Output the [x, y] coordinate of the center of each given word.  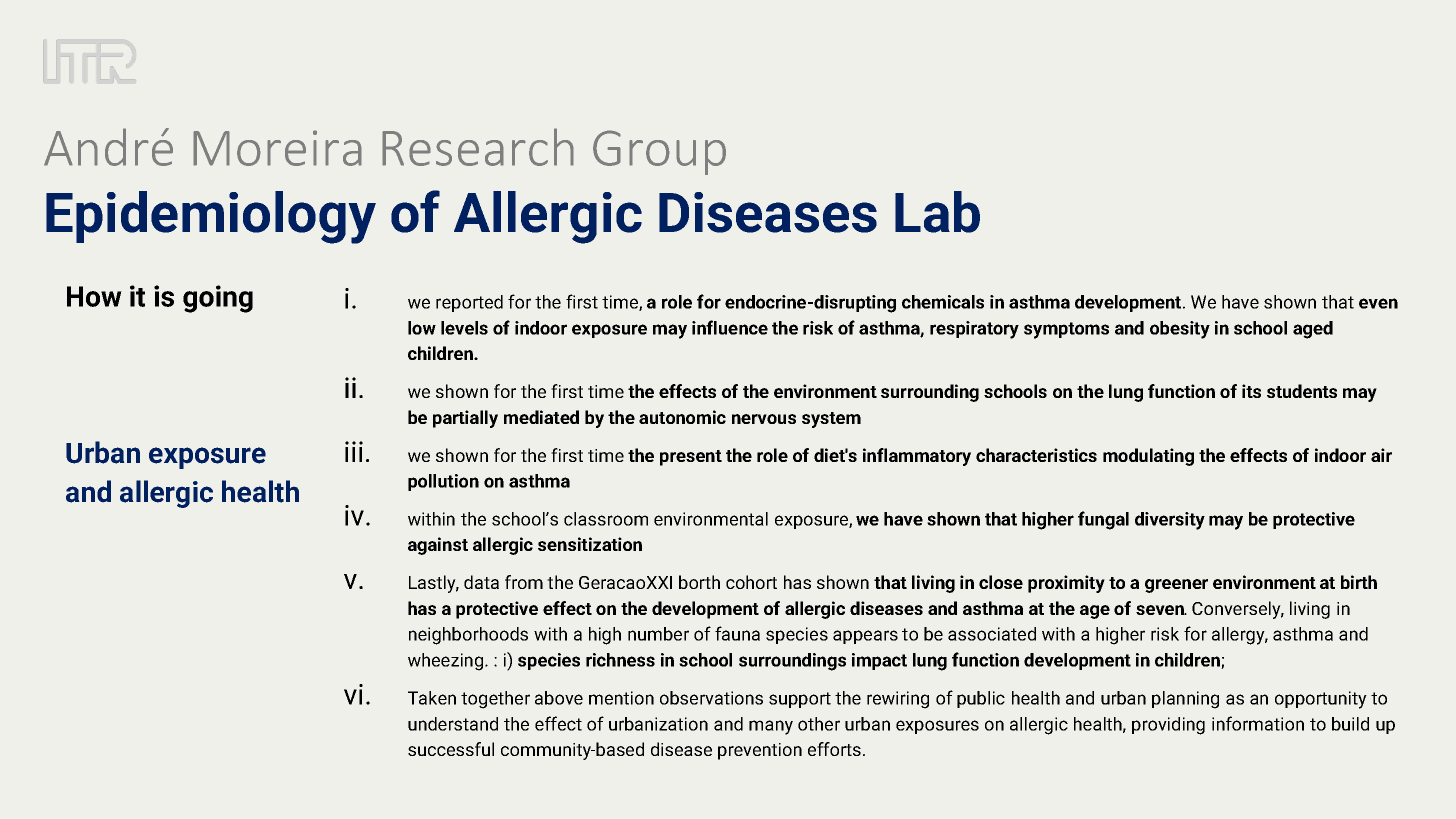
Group [659, 152]
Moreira [277, 148]
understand [453, 724]
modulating [1148, 457]
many [771, 727]
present [691, 458]
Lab [937, 212]
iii [354, 451]
